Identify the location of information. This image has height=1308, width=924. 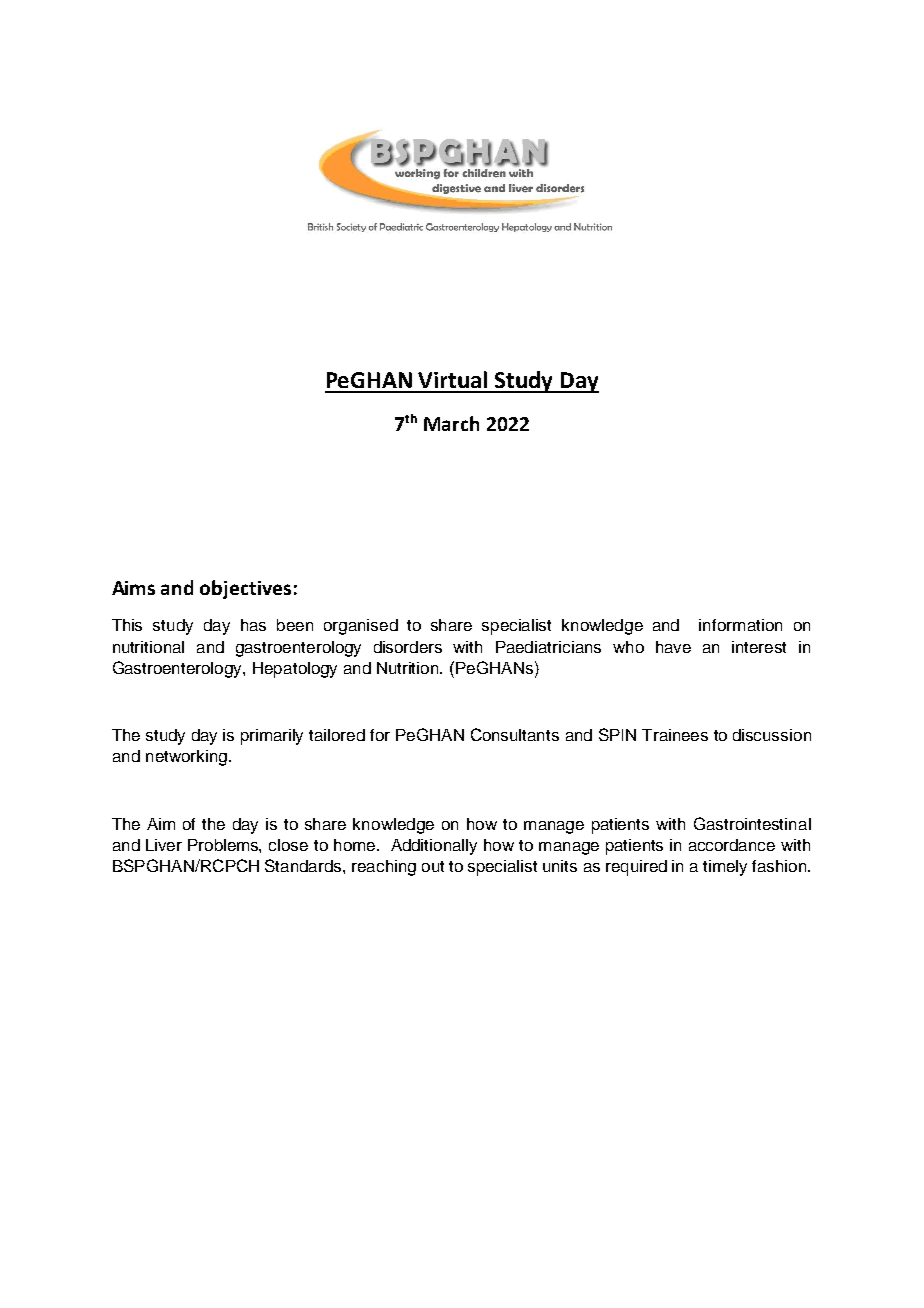
(740, 625).
